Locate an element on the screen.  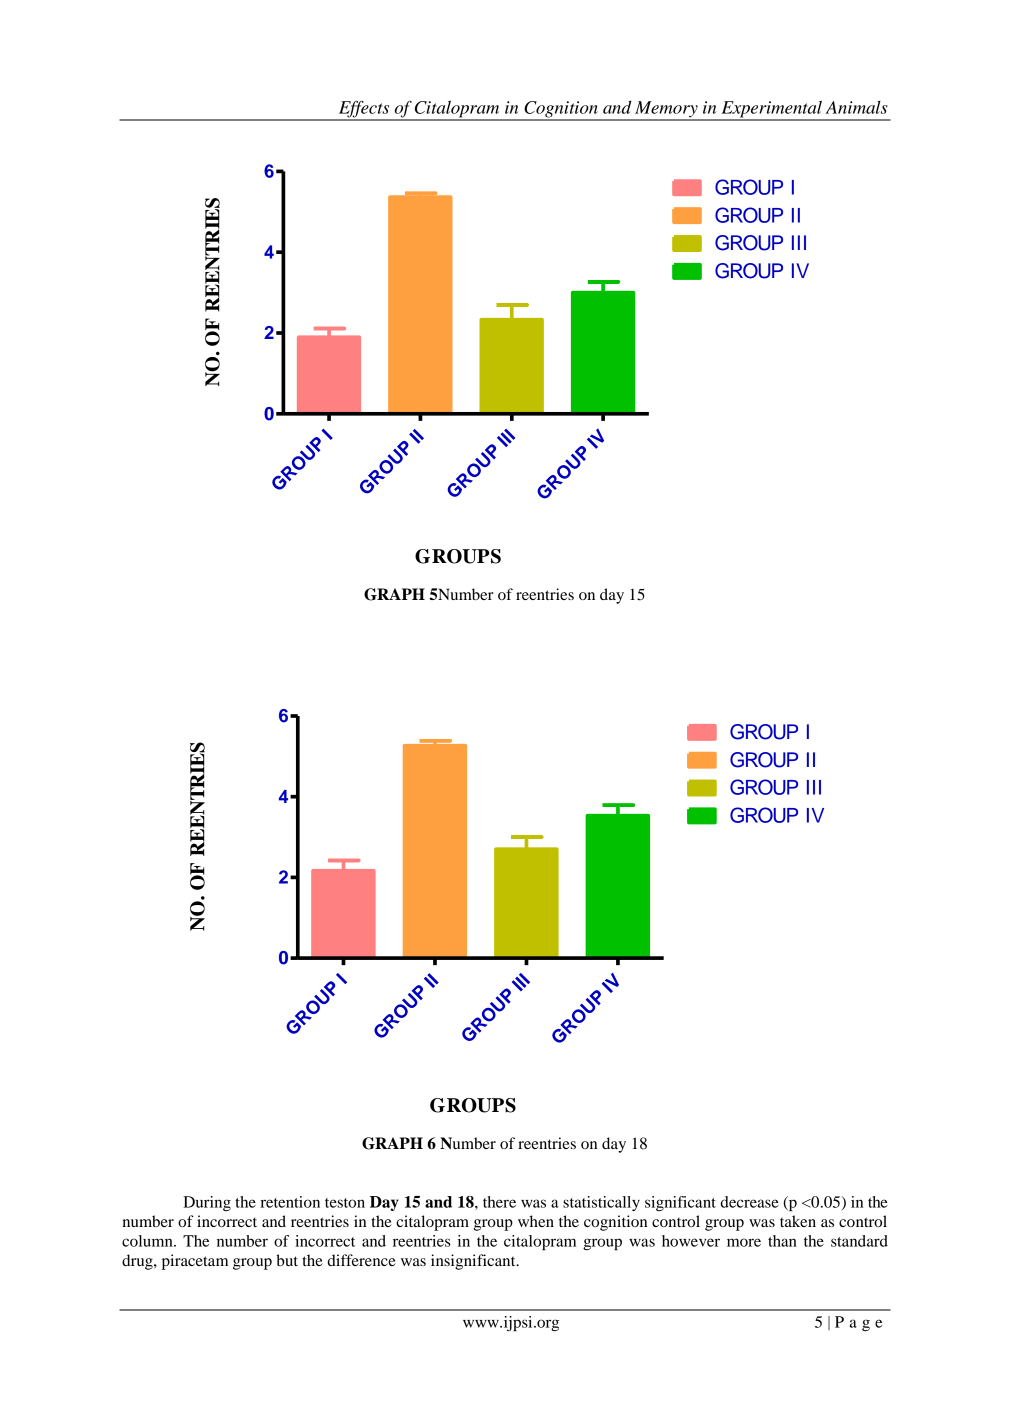
Animals is located at coordinates (857, 107).
